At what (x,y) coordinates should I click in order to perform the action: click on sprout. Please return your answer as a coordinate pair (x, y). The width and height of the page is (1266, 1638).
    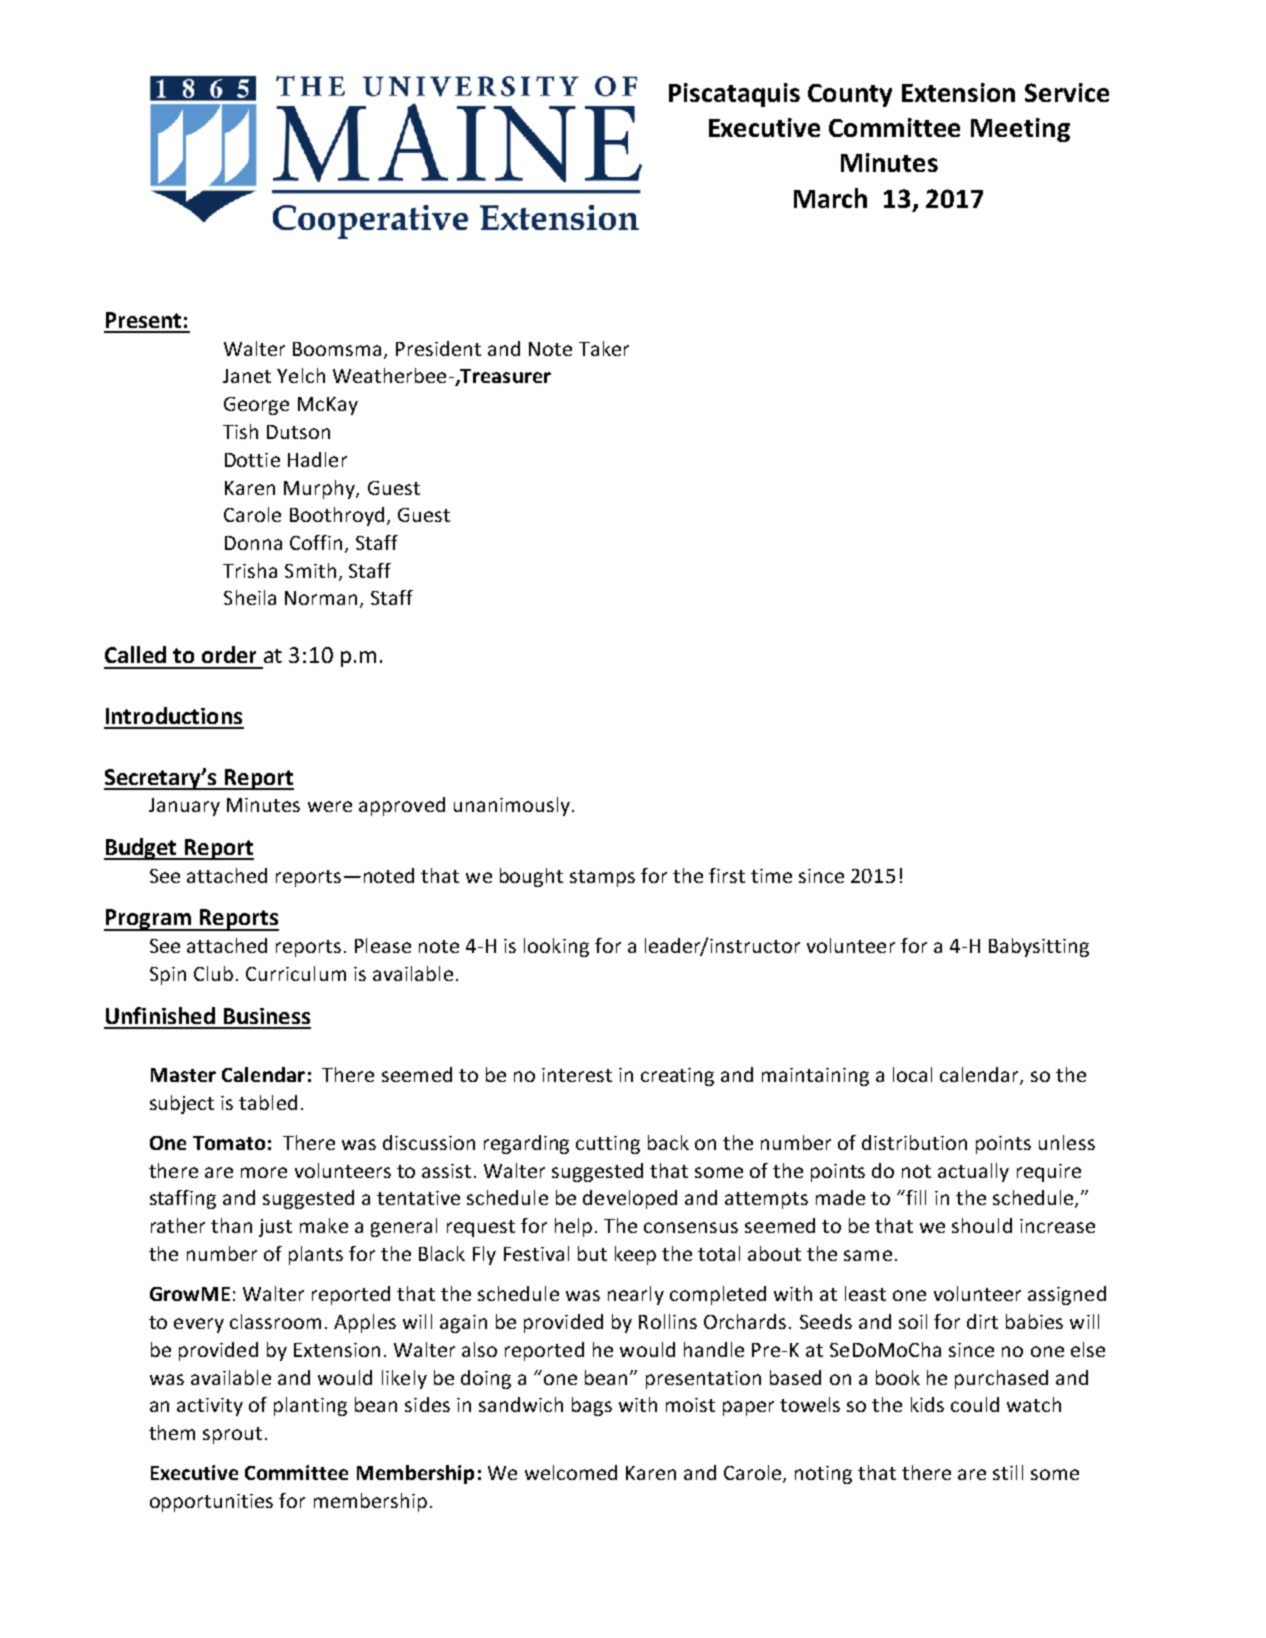
    Looking at the image, I should click on (232, 1435).
